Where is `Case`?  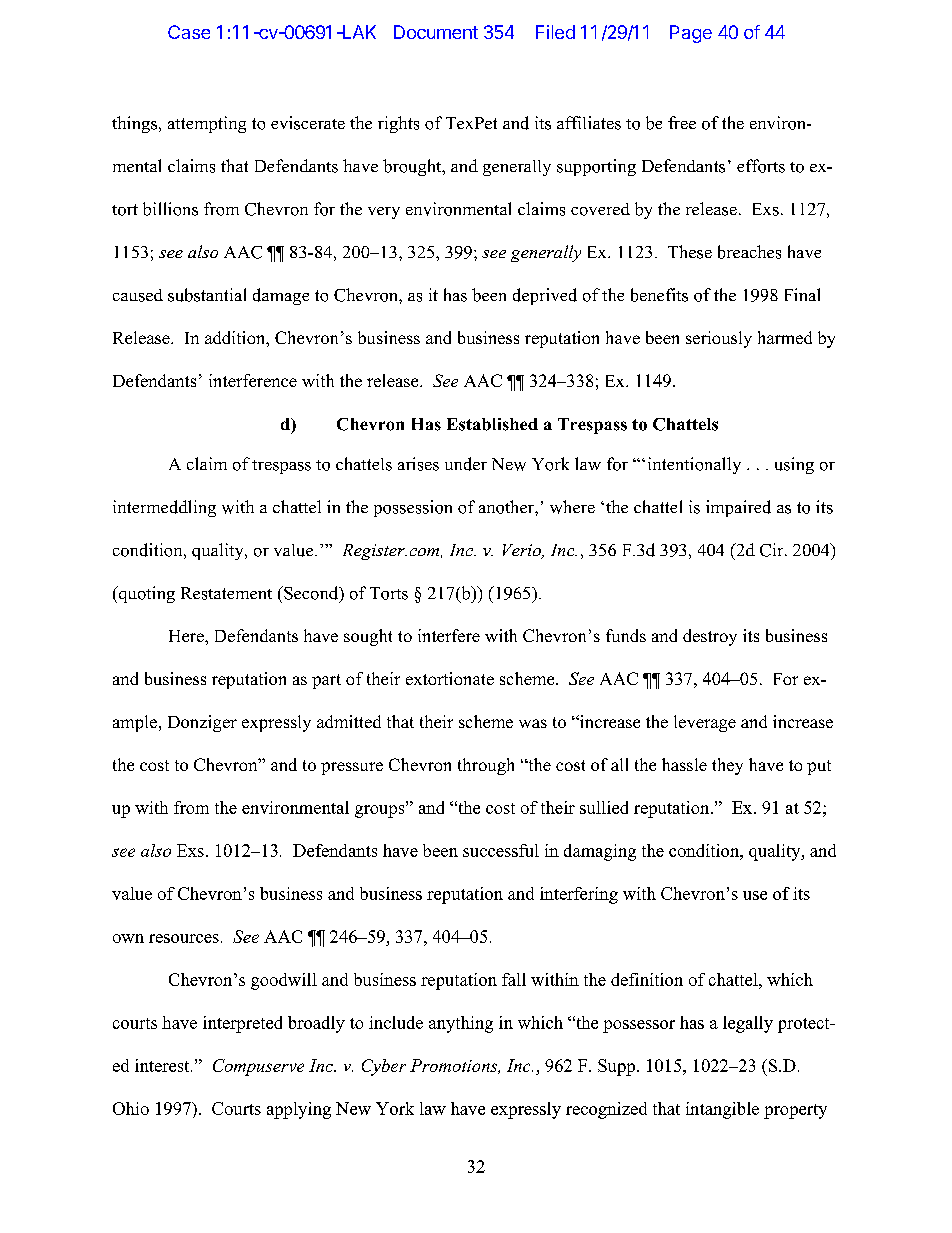 Case is located at coordinates (189, 32).
